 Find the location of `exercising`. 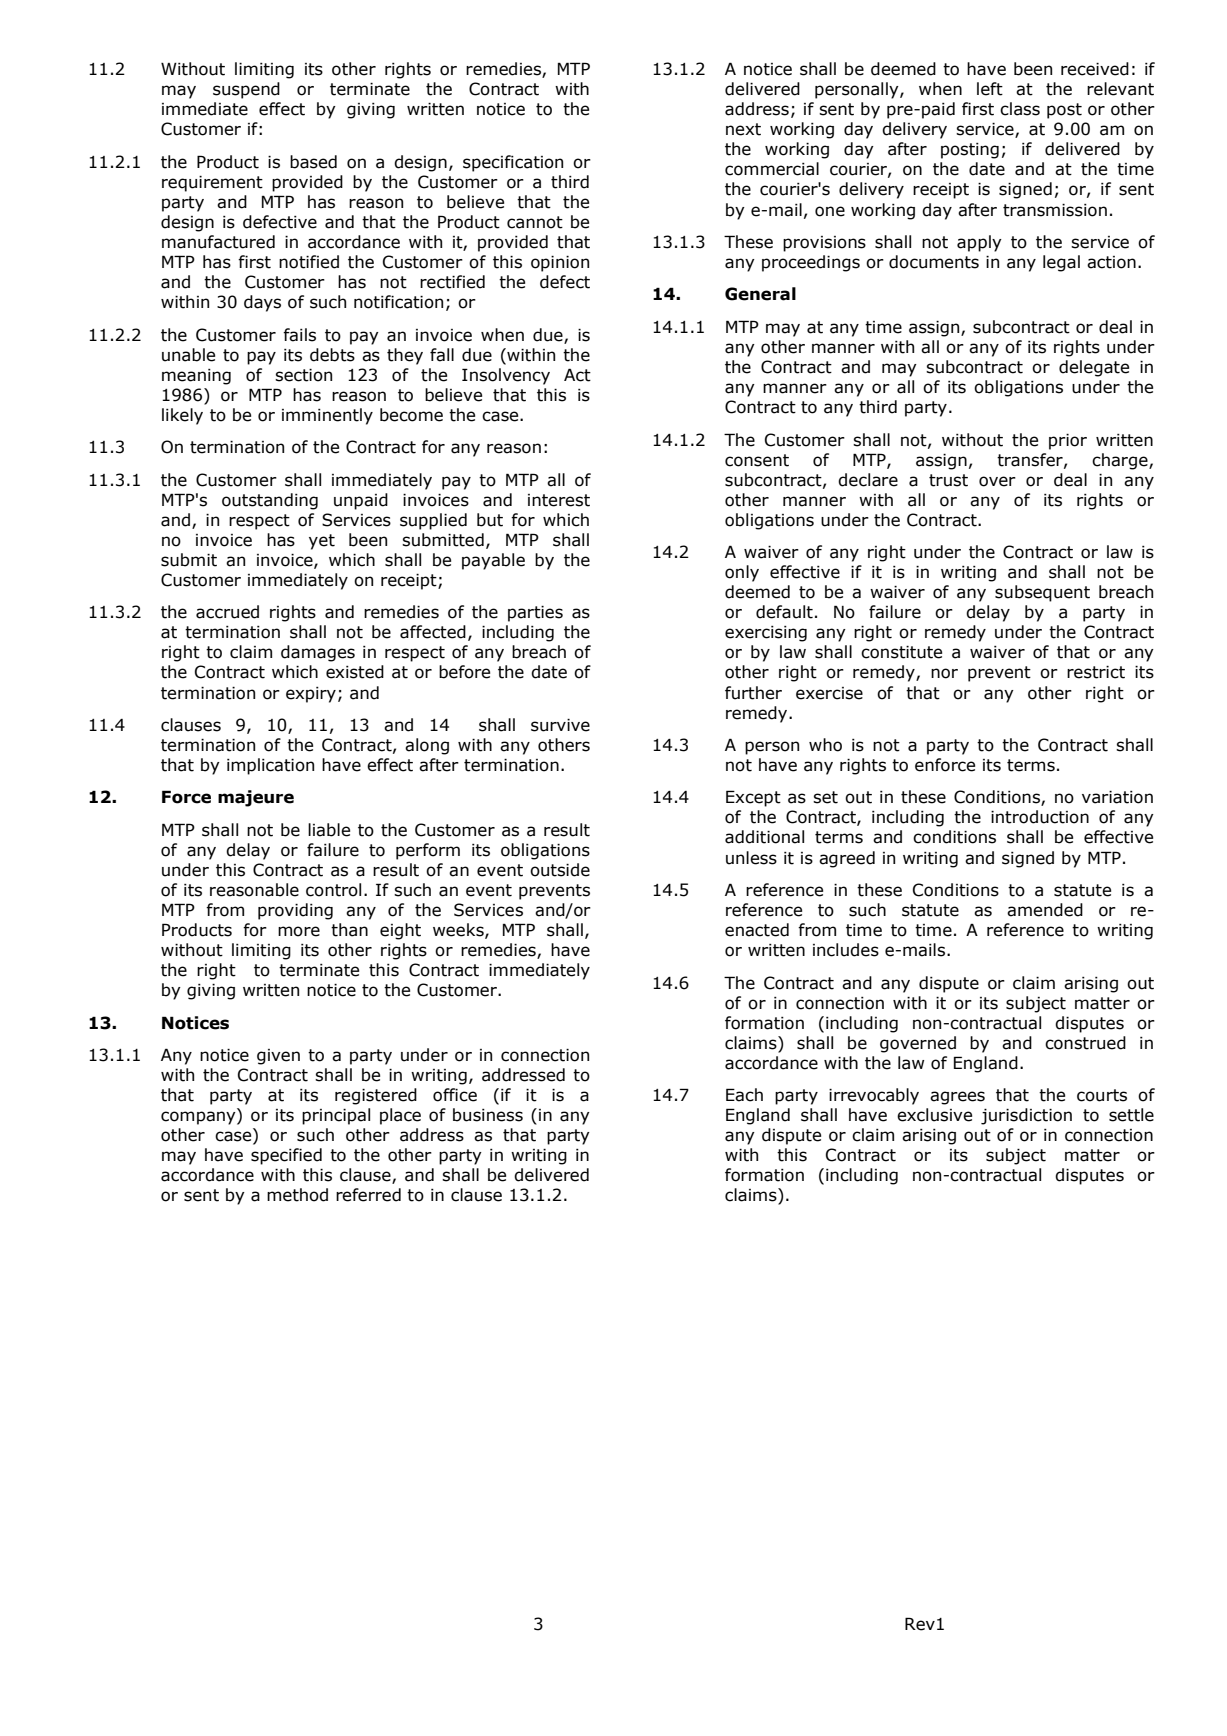

exercising is located at coordinates (766, 634).
